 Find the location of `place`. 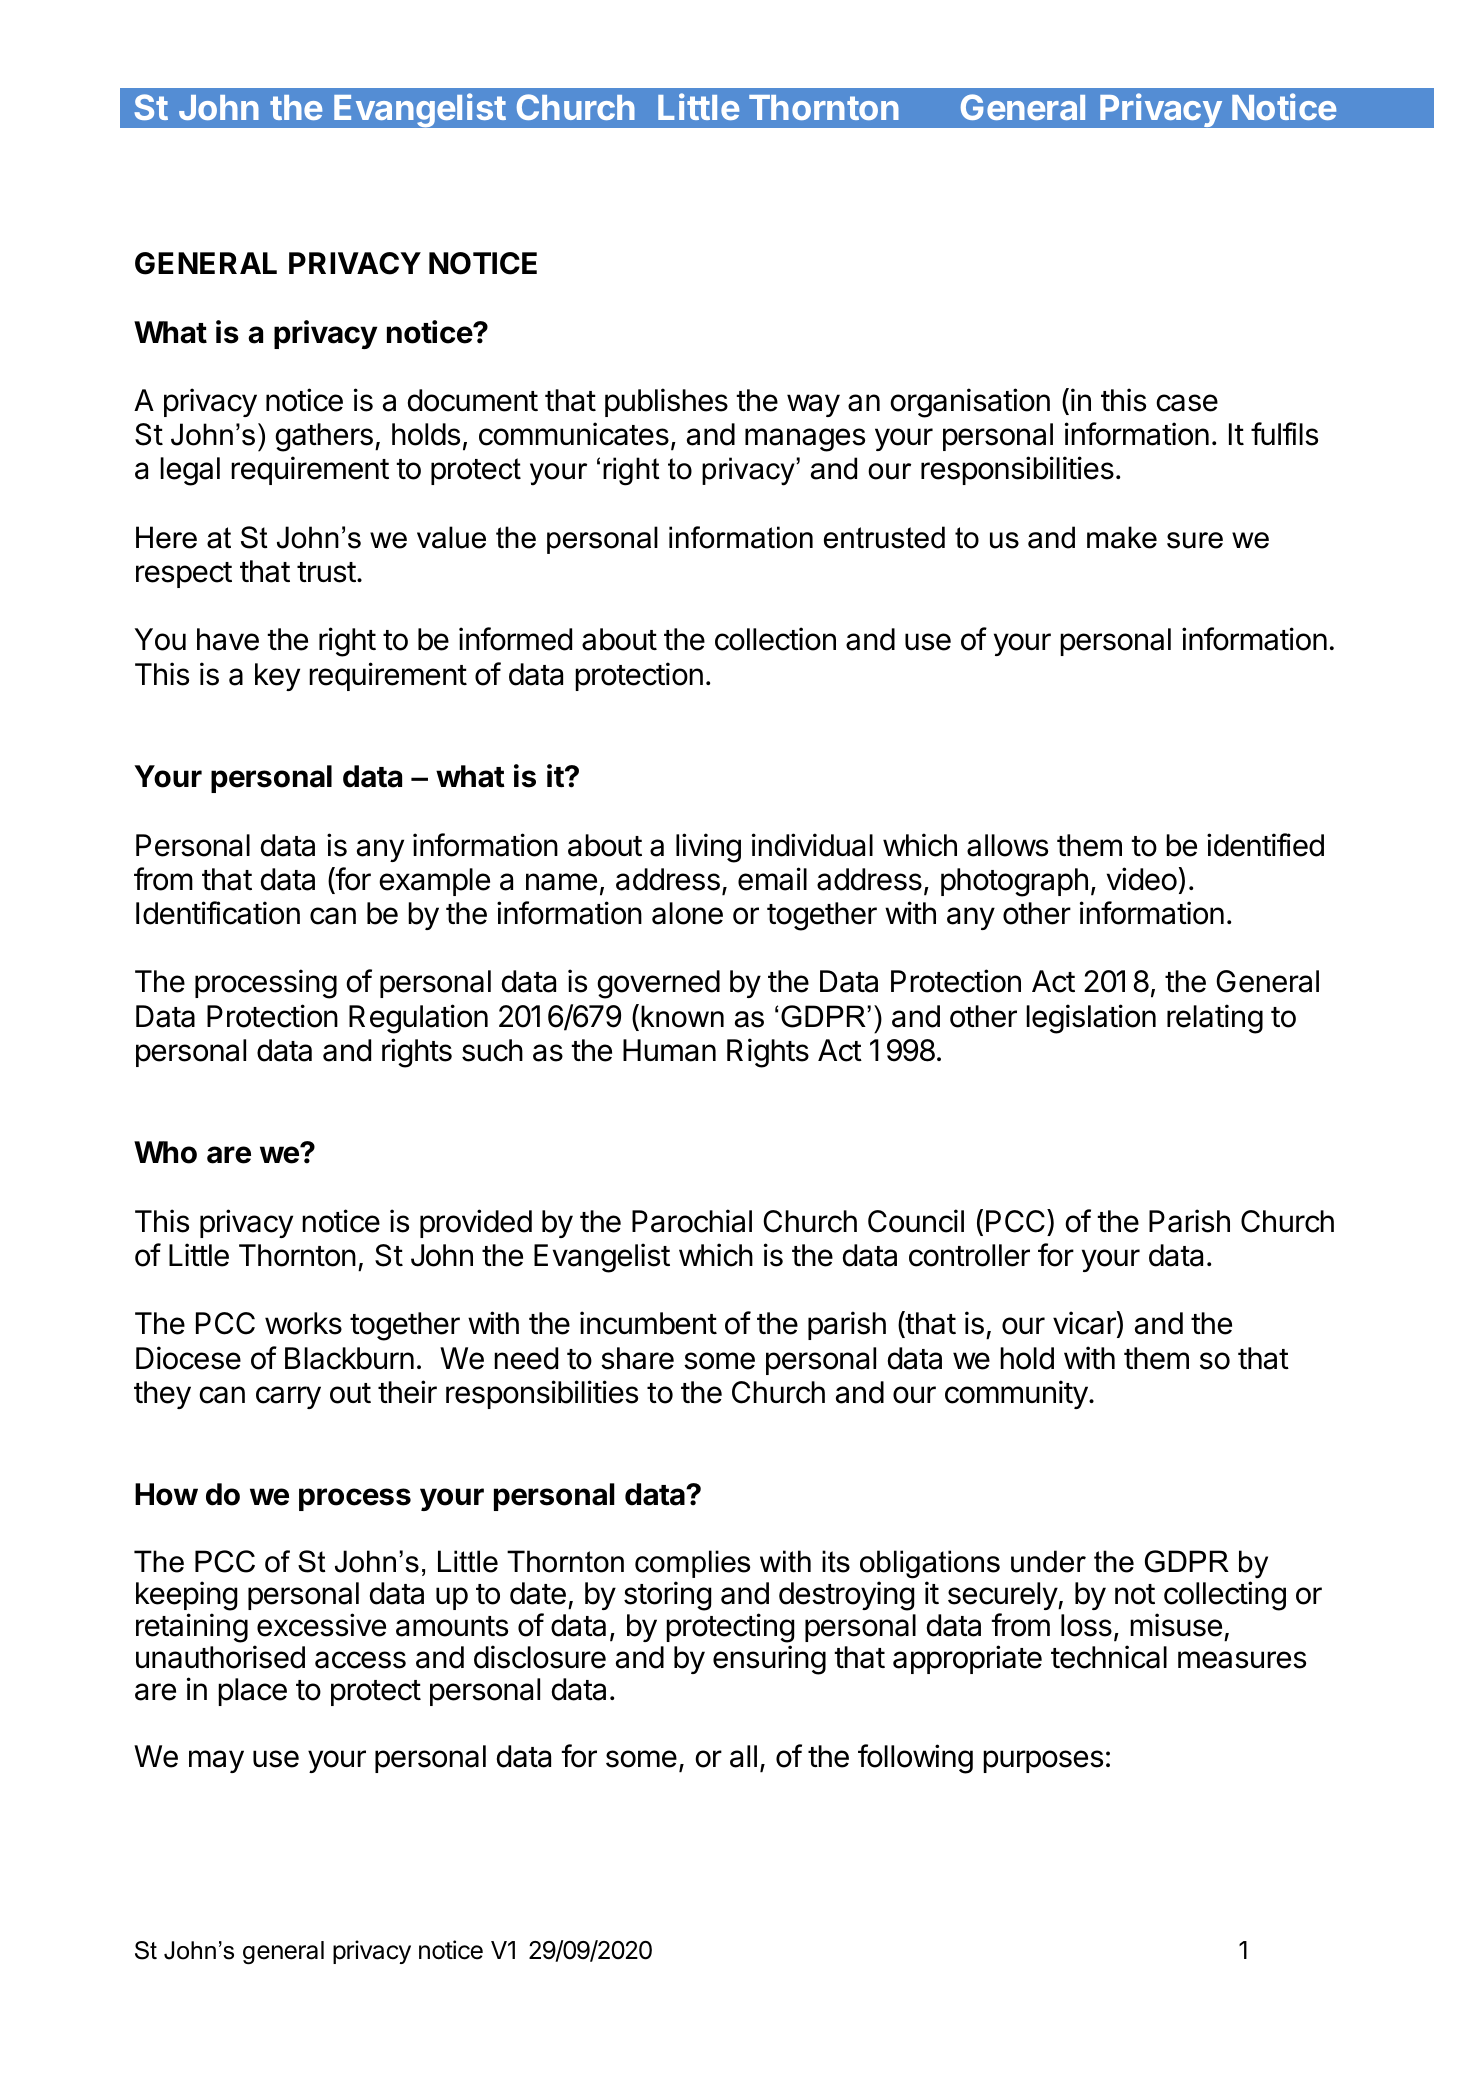

place is located at coordinates (252, 1692).
